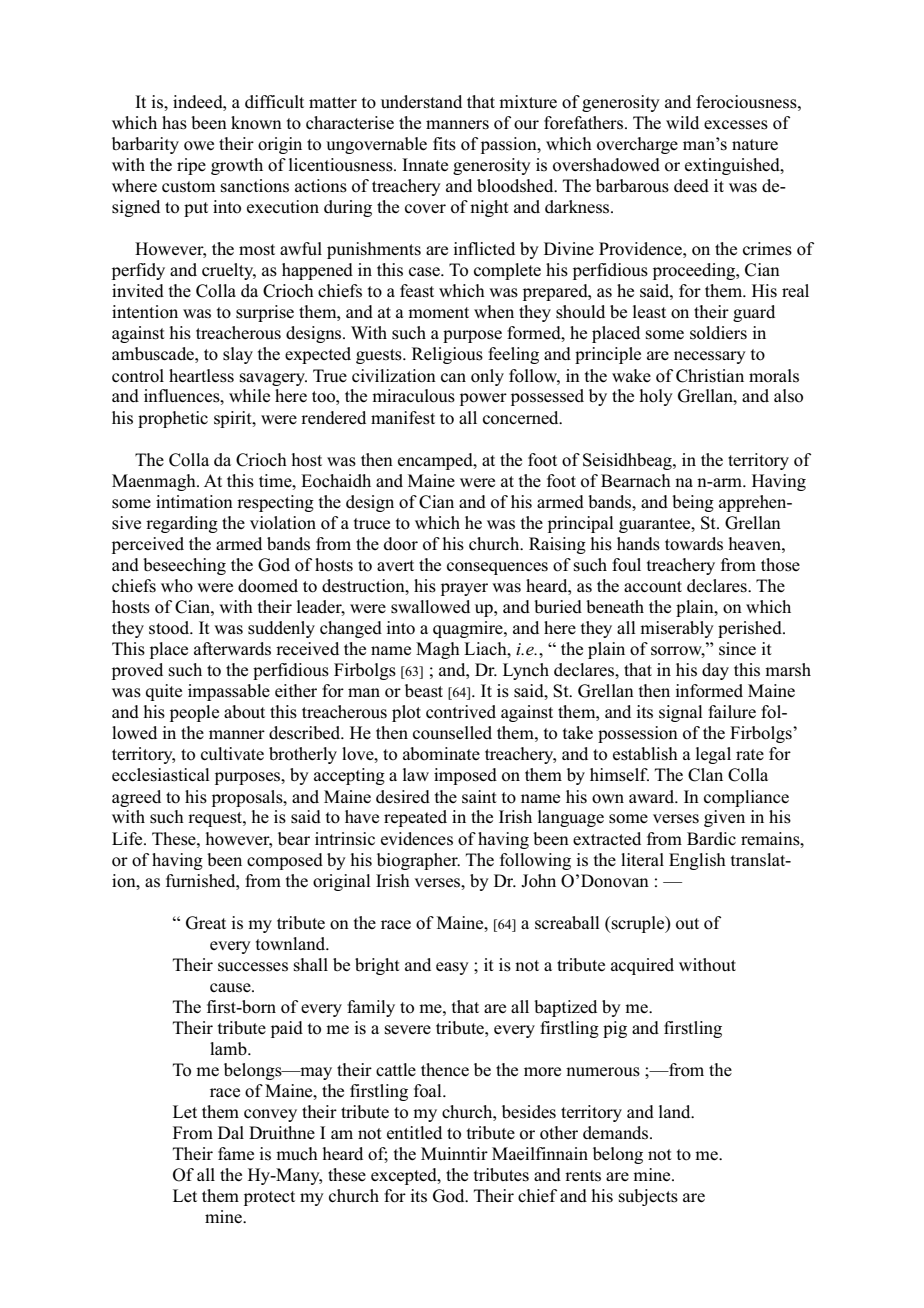 This page has width=924, height=1308. Describe the element at coordinates (444, 144) in the page. I see `fits` at that location.
